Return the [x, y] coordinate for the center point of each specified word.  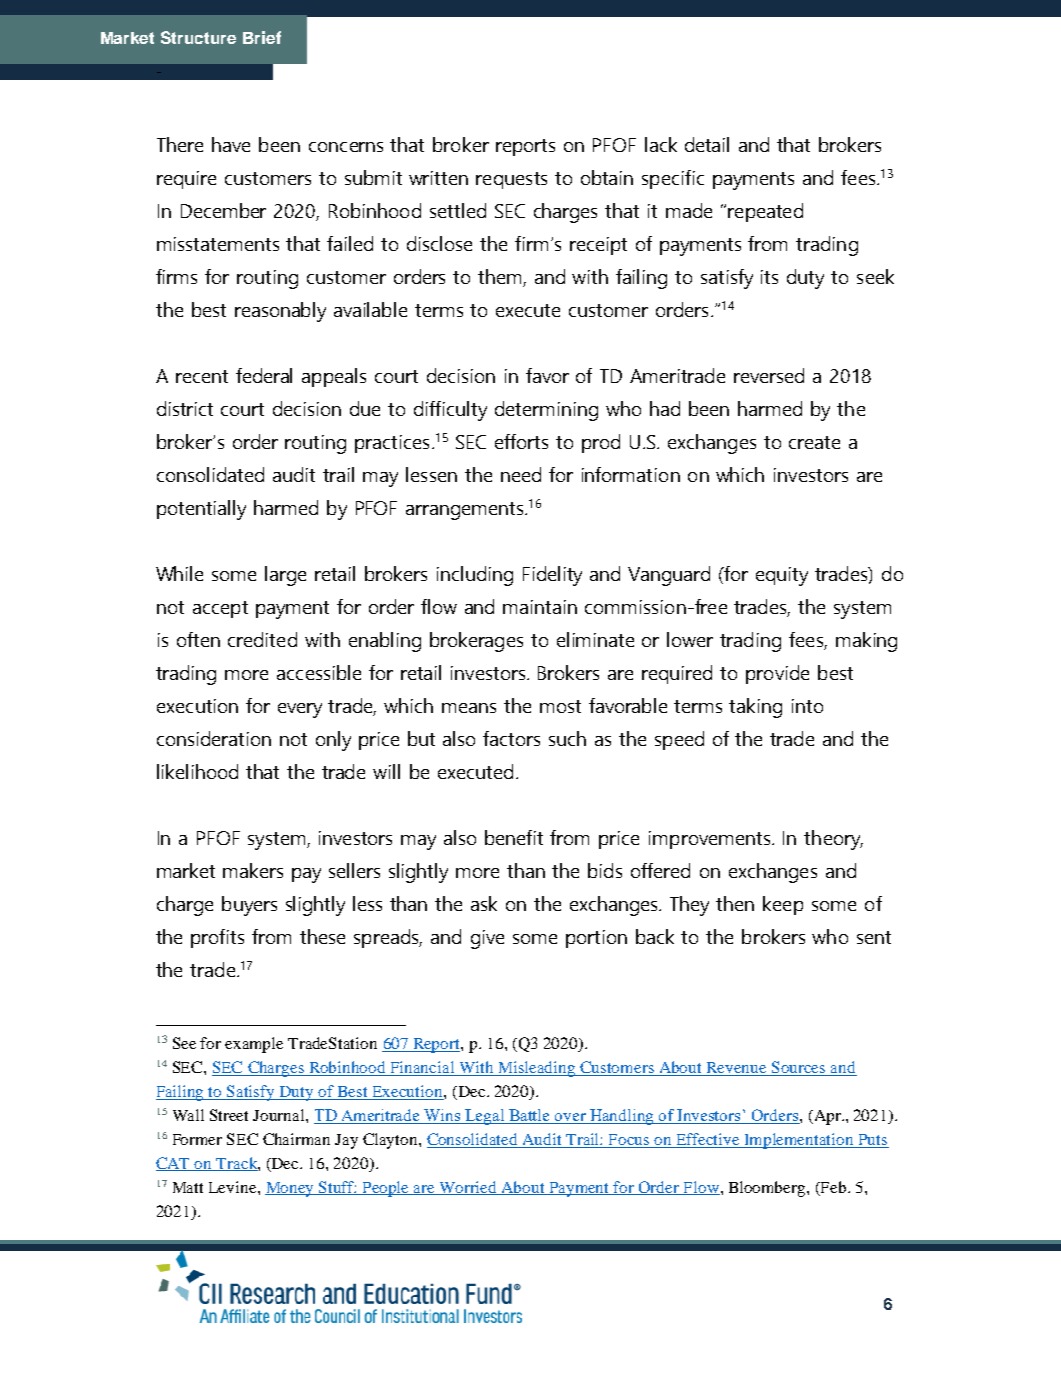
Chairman [296, 1139]
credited [262, 639]
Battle [530, 1116]
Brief [262, 37]
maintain [540, 607]
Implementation [799, 1141]
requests [511, 180]
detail [707, 144]
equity [782, 576]
